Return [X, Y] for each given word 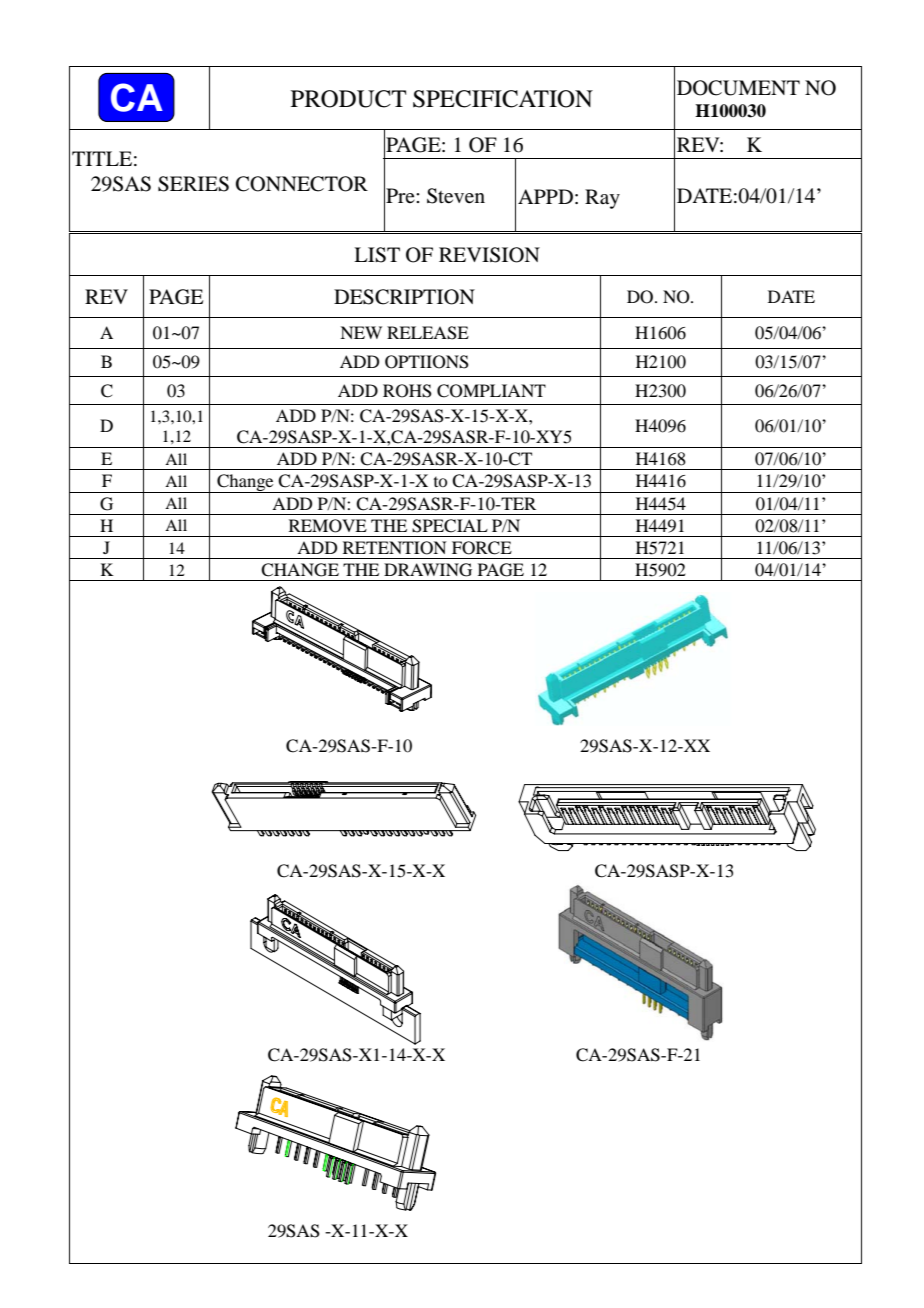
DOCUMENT [738, 88]
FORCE [482, 548]
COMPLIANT [491, 391]
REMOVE [328, 526]
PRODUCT [348, 99]
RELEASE [428, 333]
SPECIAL [450, 526]
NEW [361, 332]
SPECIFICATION [503, 99]
